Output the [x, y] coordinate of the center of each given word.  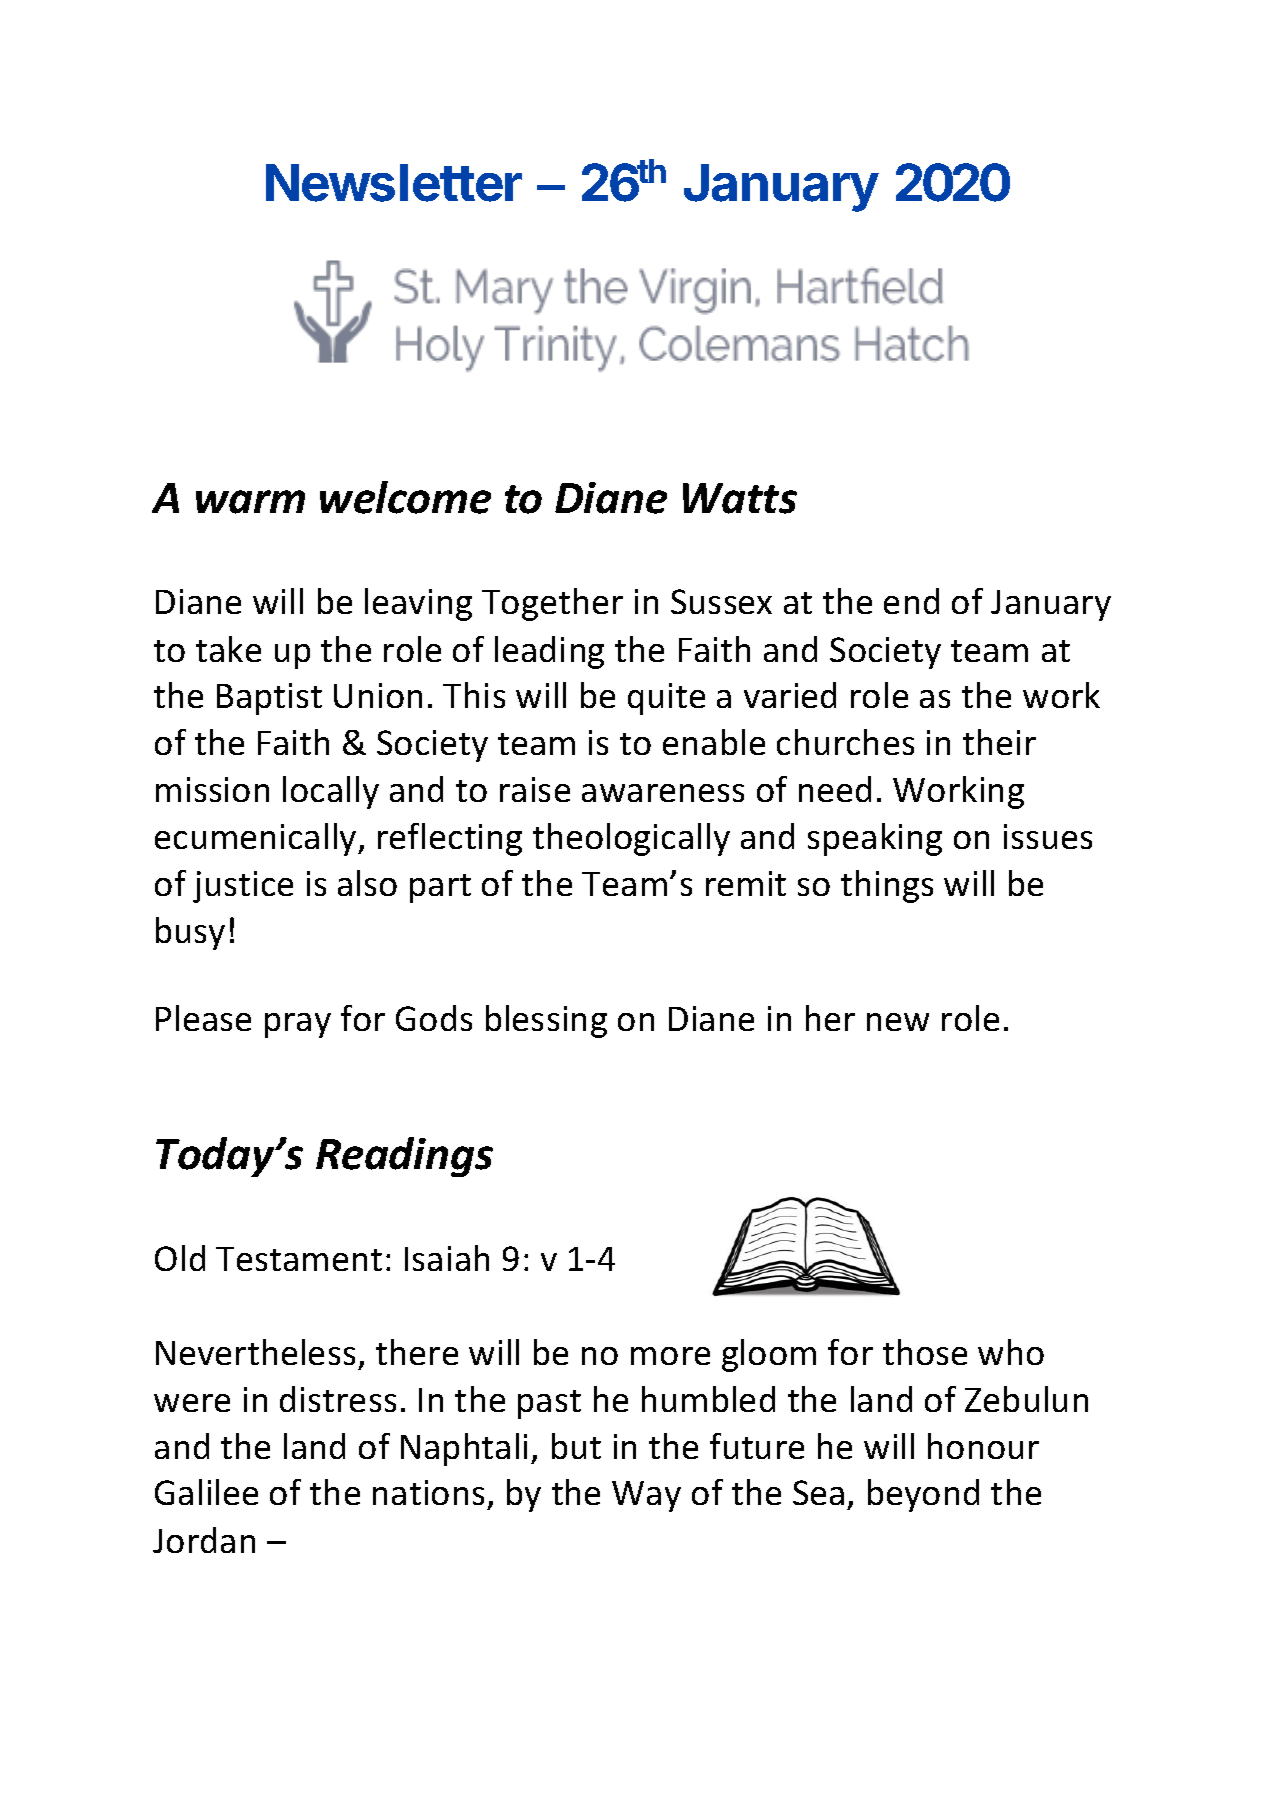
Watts [740, 498]
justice [243, 887]
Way [646, 1496]
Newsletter [394, 183]
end [911, 601]
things [887, 886]
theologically [631, 839]
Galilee [206, 1492]
